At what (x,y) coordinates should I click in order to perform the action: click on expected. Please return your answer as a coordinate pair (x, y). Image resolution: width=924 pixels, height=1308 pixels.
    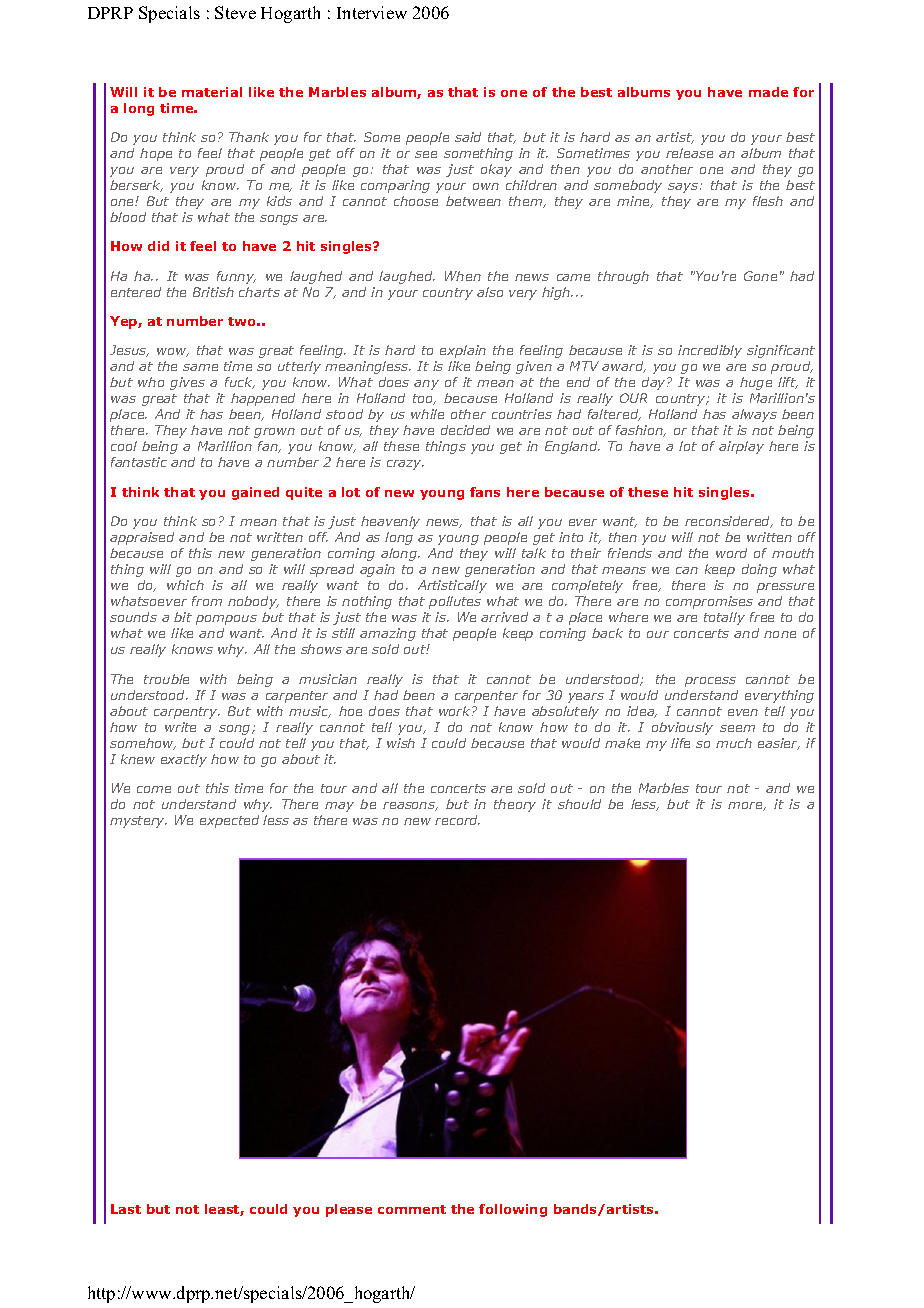
    Looking at the image, I should click on (229, 821).
